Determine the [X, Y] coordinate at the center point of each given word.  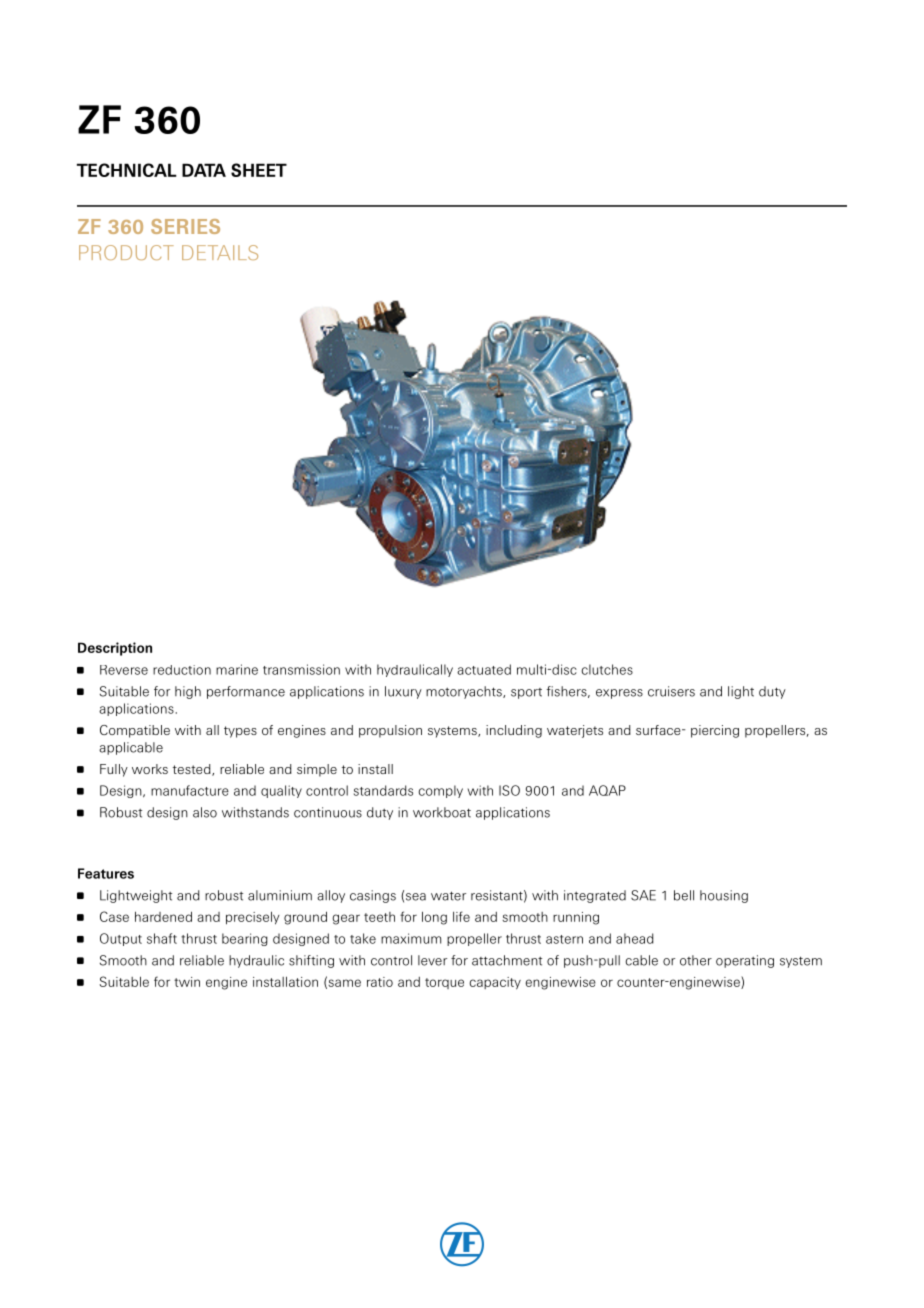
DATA [204, 170]
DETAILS [220, 252]
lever [432, 960]
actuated [484, 669]
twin [187, 982]
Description [115, 649]
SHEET [259, 170]
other [696, 960]
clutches [607, 669]
